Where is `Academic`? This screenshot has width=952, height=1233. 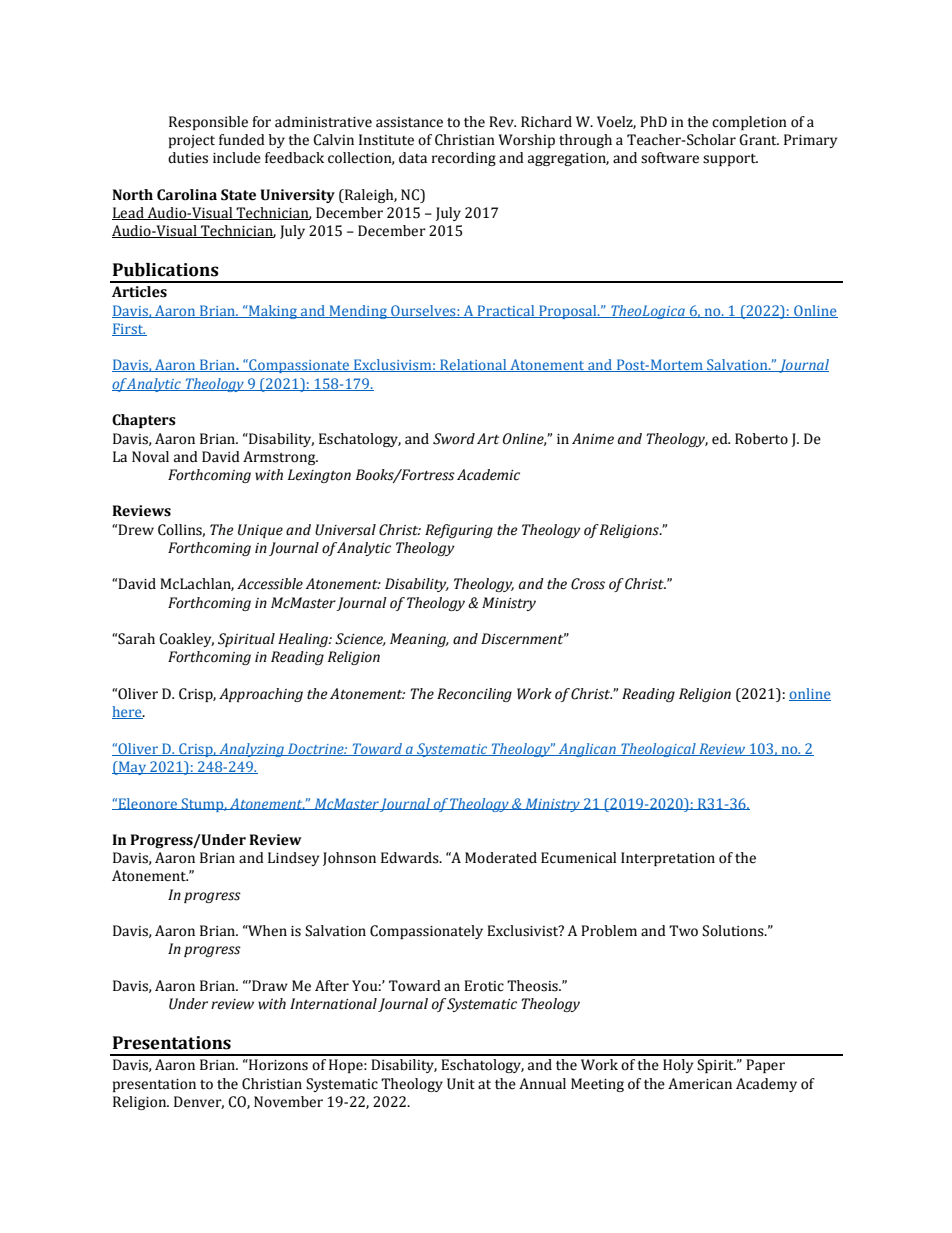 Academic is located at coordinates (488, 475).
